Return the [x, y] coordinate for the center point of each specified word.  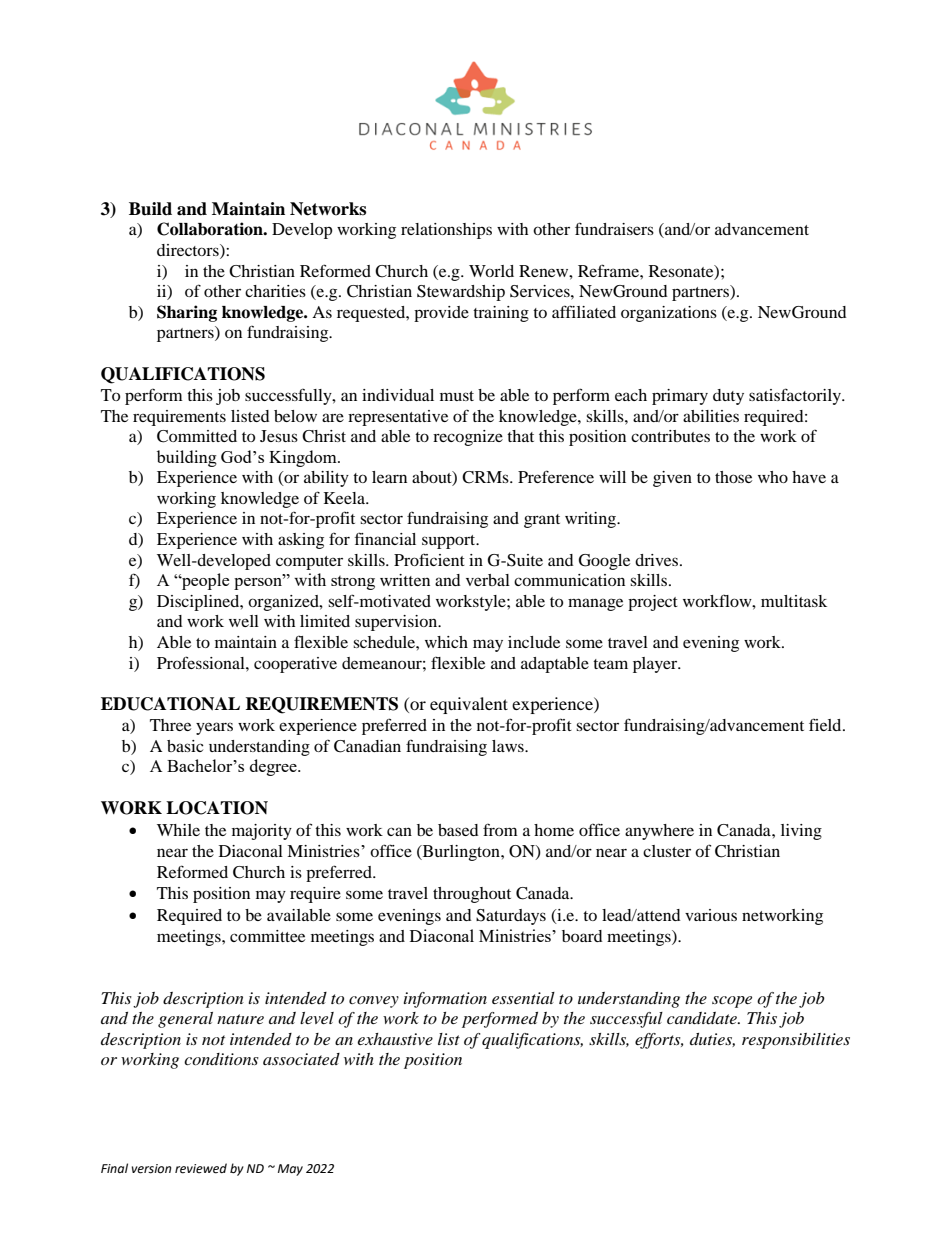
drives [658, 560]
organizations [669, 314]
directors [189, 250]
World [491, 271]
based [458, 830]
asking [301, 541]
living [801, 832]
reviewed [201, 1168]
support [450, 542]
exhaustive [395, 1039]
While [178, 830]
